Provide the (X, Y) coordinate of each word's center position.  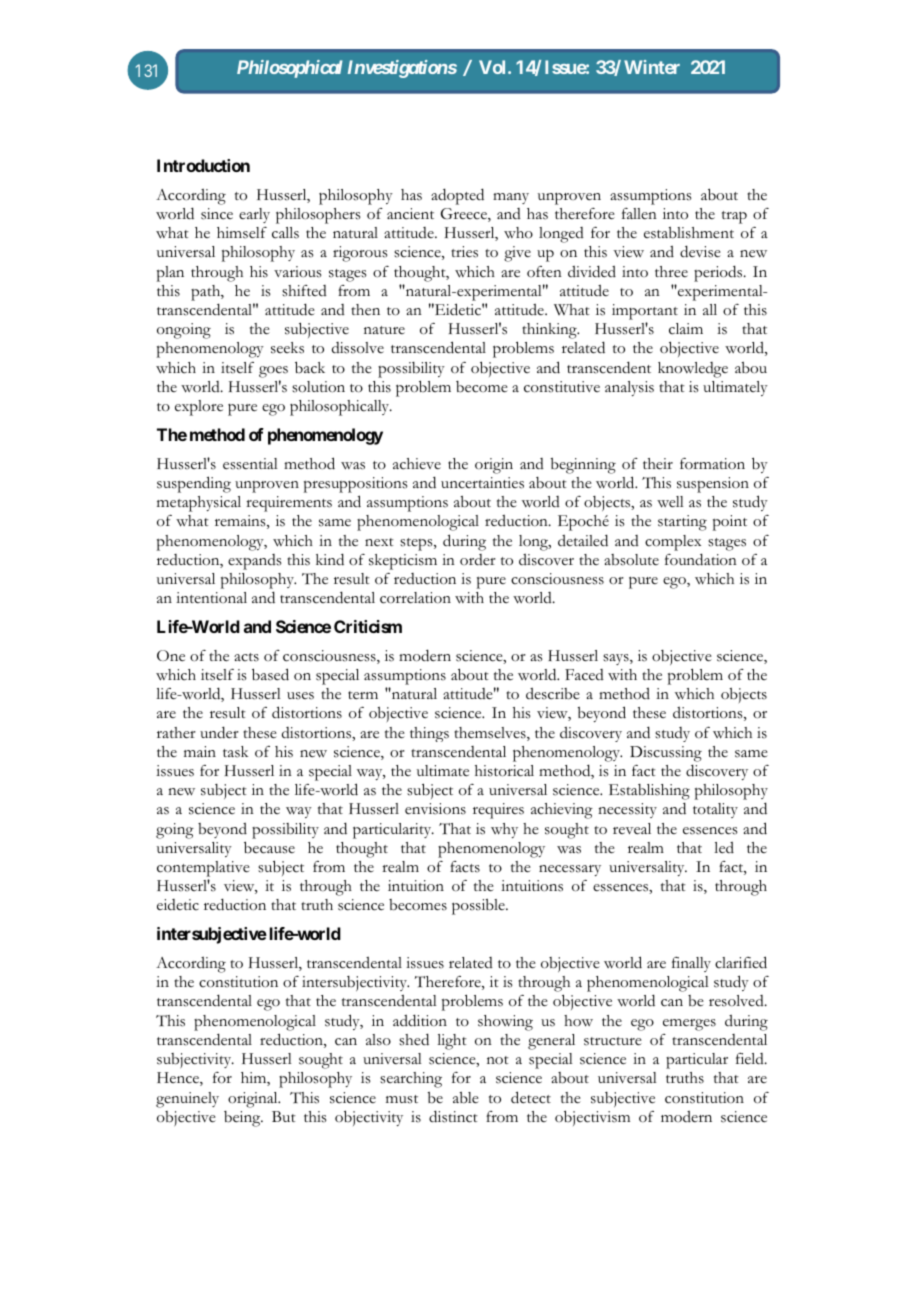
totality (715, 810)
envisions (435, 809)
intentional (211, 597)
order (478, 560)
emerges (689, 1025)
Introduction (203, 165)
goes (273, 372)
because (269, 847)
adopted (457, 196)
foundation (701, 559)
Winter (652, 67)
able (466, 1098)
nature (384, 330)
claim (686, 329)
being (243, 1119)
